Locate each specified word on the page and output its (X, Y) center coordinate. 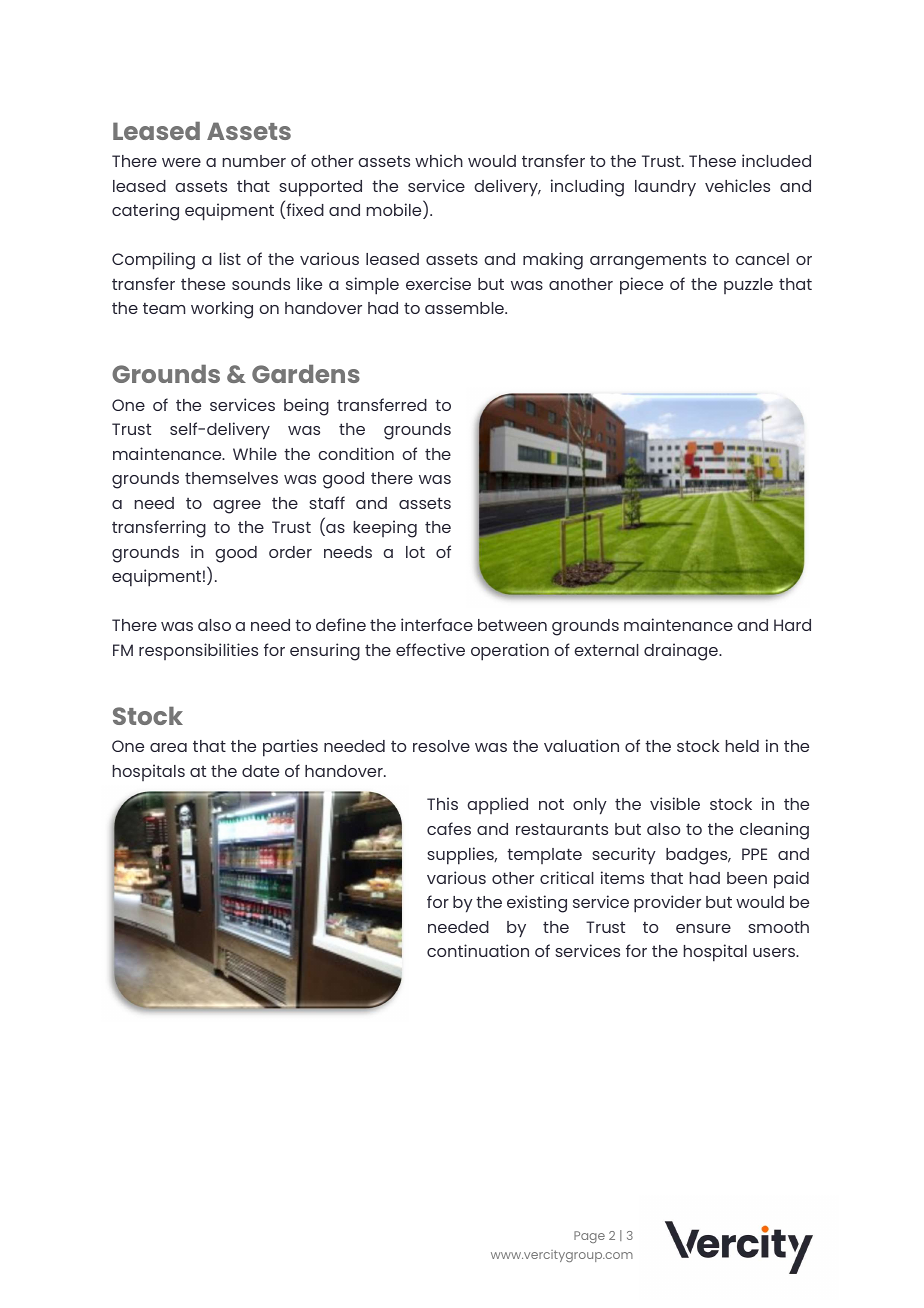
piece (641, 286)
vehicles (737, 185)
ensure (703, 928)
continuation (478, 950)
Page (589, 1237)
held (742, 746)
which (439, 160)
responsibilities (198, 651)
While (255, 453)
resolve (441, 746)
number (254, 161)
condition (356, 453)
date (260, 771)
